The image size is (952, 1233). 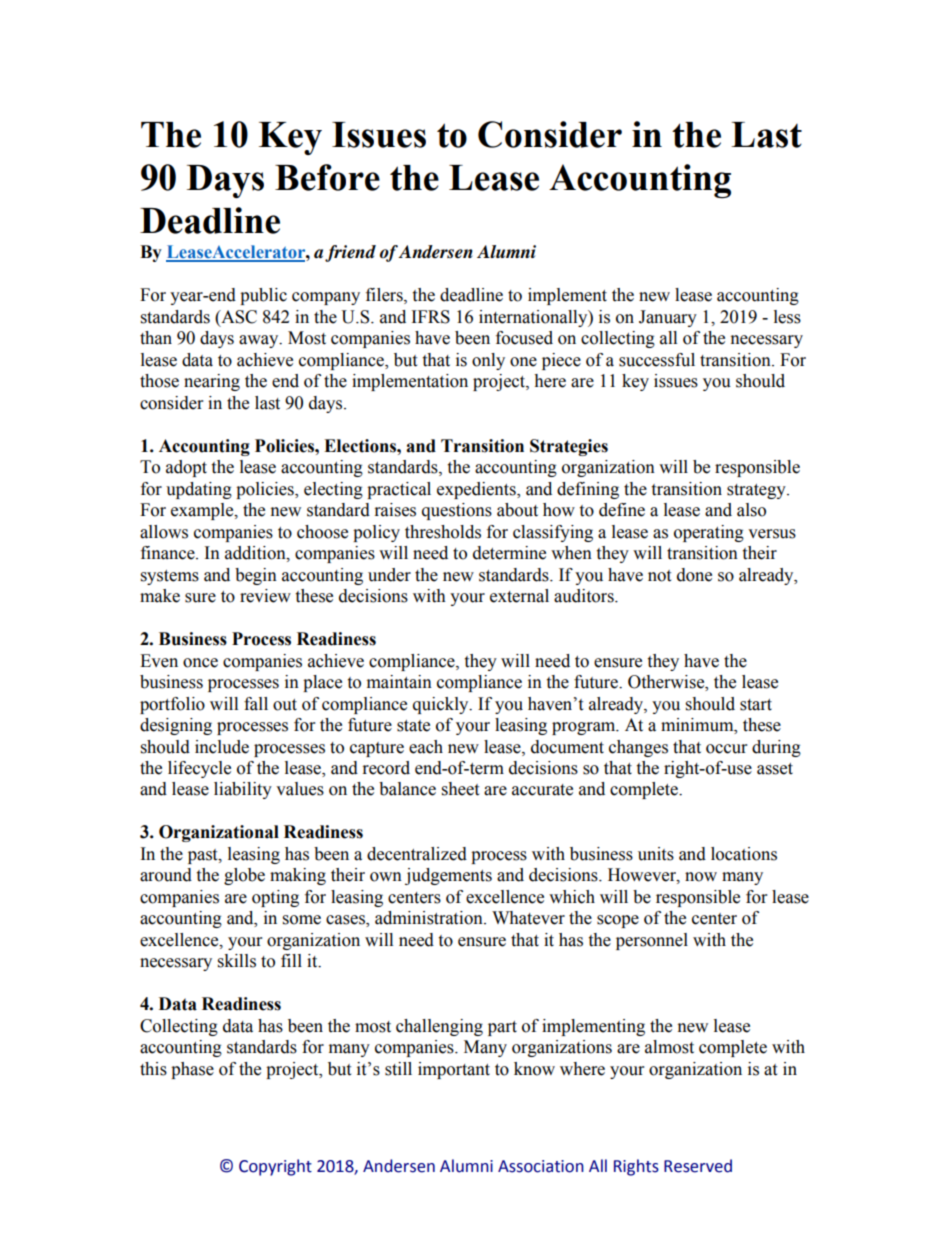 I want to click on past, so click(x=204, y=856).
